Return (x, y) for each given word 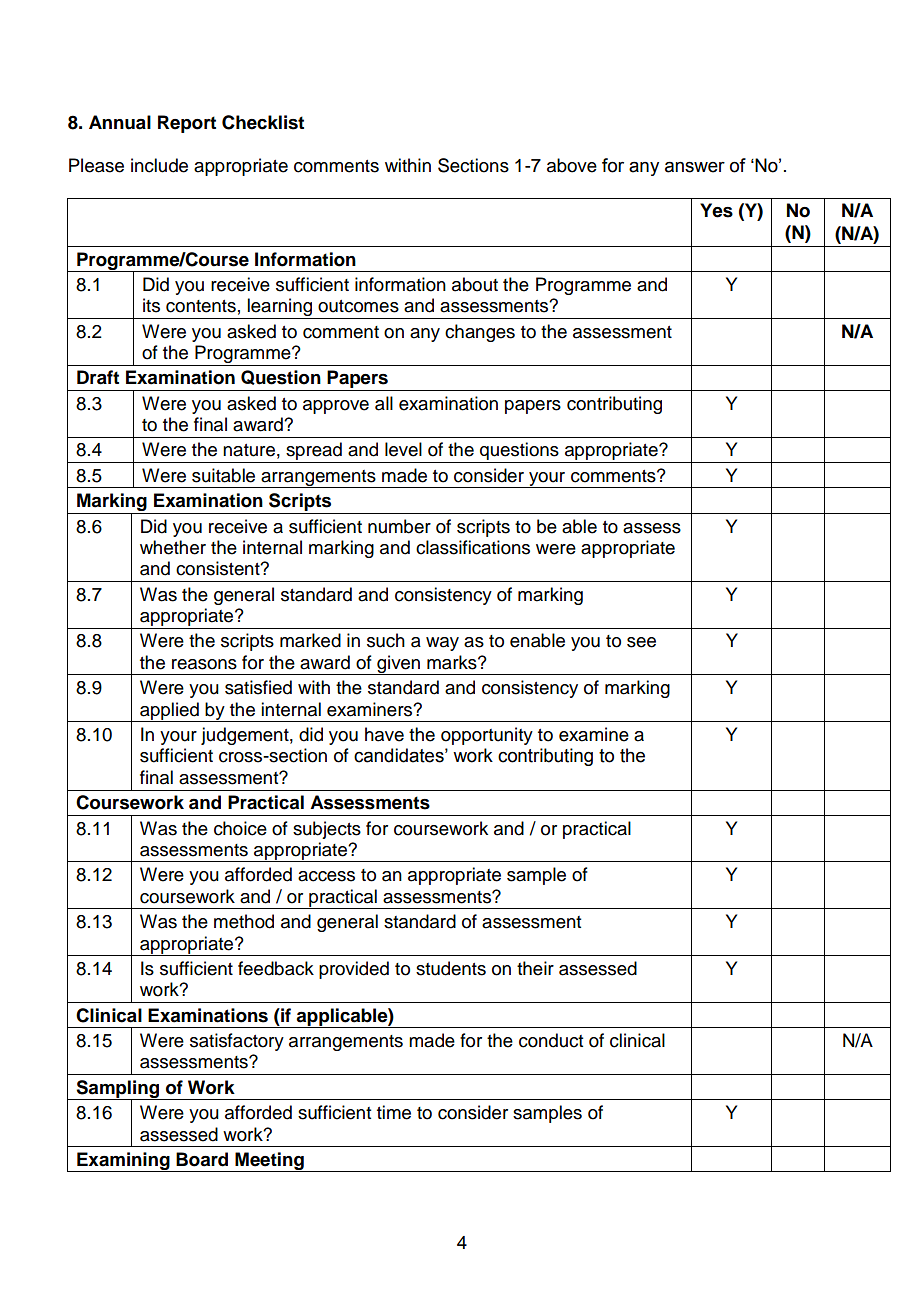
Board (202, 1159)
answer (695, 167)
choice (240, 828)
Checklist (263, 122)
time (394, 1112)
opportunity (487, 736)
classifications (473, 547)
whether (173, 547)
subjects (327, 830)
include (159, 165)
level (403, 449)
